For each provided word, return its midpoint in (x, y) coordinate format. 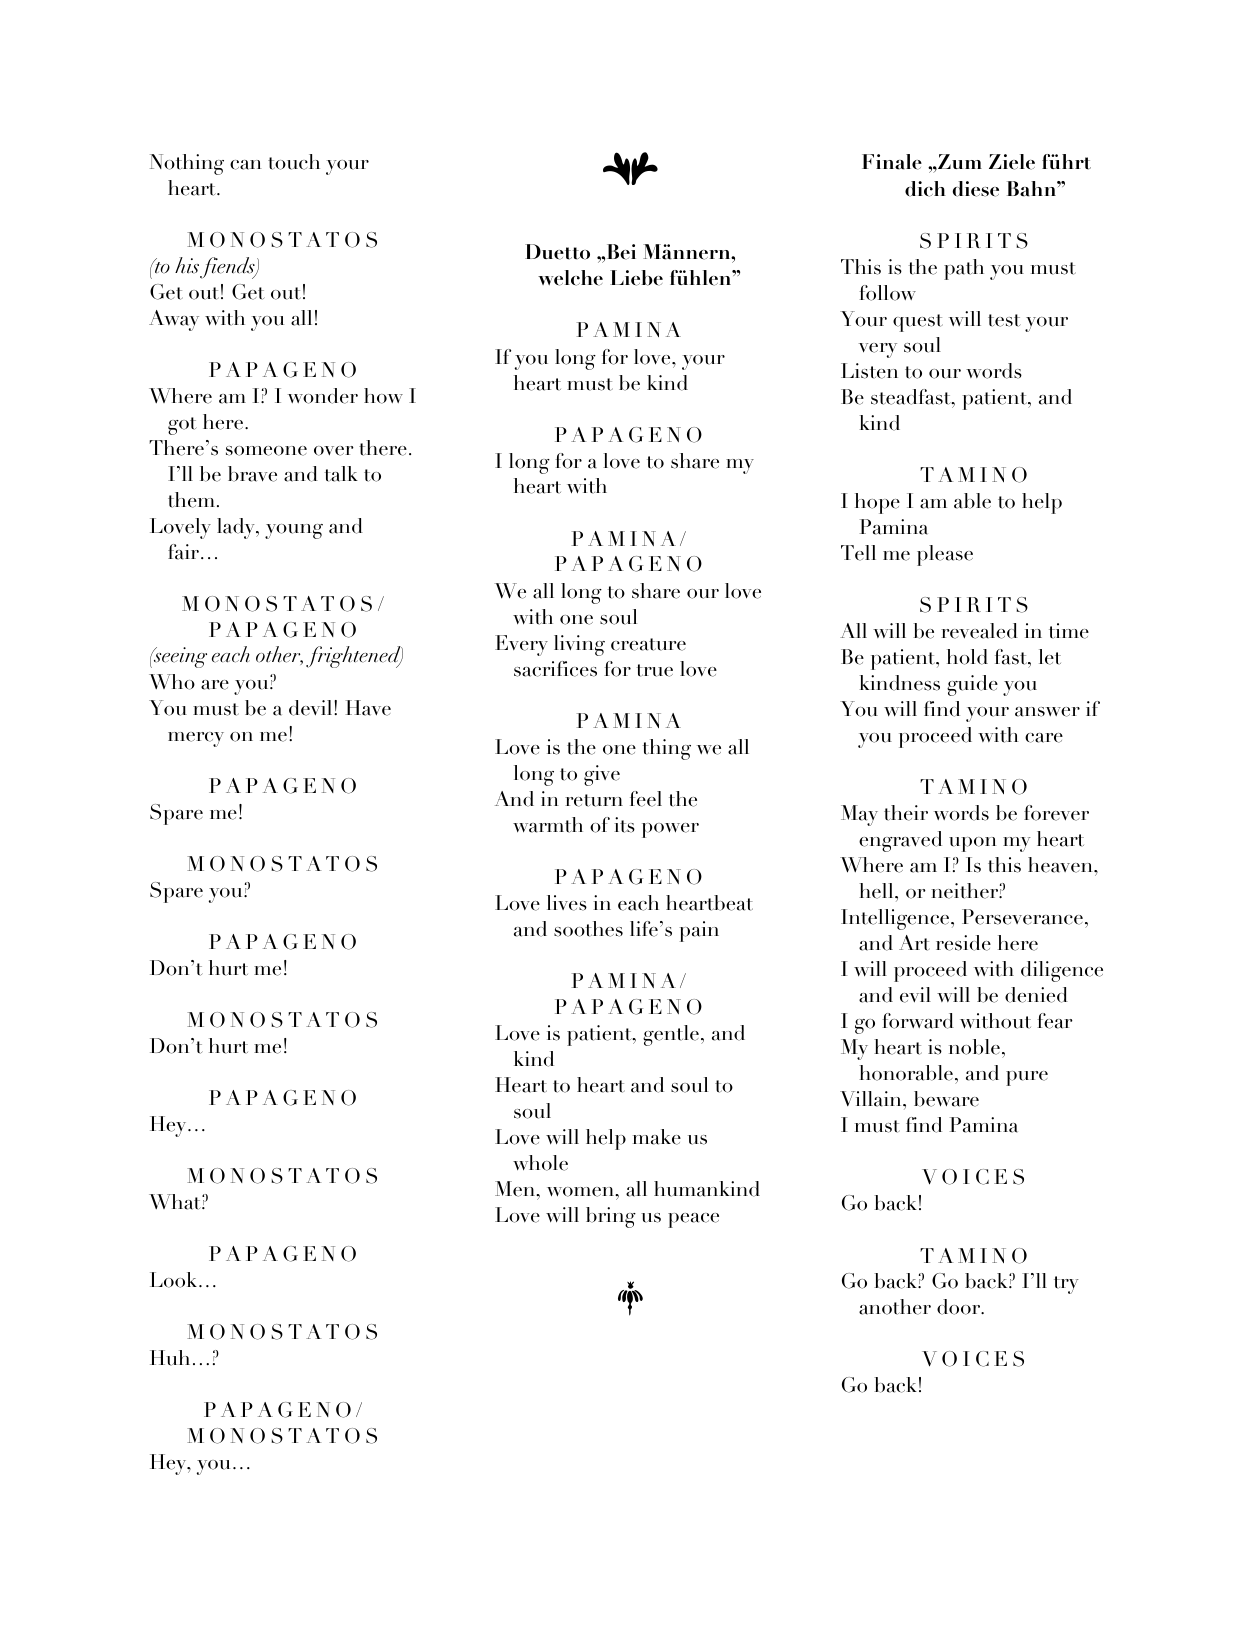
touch (294, 162)
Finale (892, 162)
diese (975, 189)
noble (974, 1047)
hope (877, 503)
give (602, 775)
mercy (196, 739)
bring (611, 1217)
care (1044, 738)
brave (252, 474)
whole (540, 1163)
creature (648, 644)
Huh (170, 1358)
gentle (671, 1035)
